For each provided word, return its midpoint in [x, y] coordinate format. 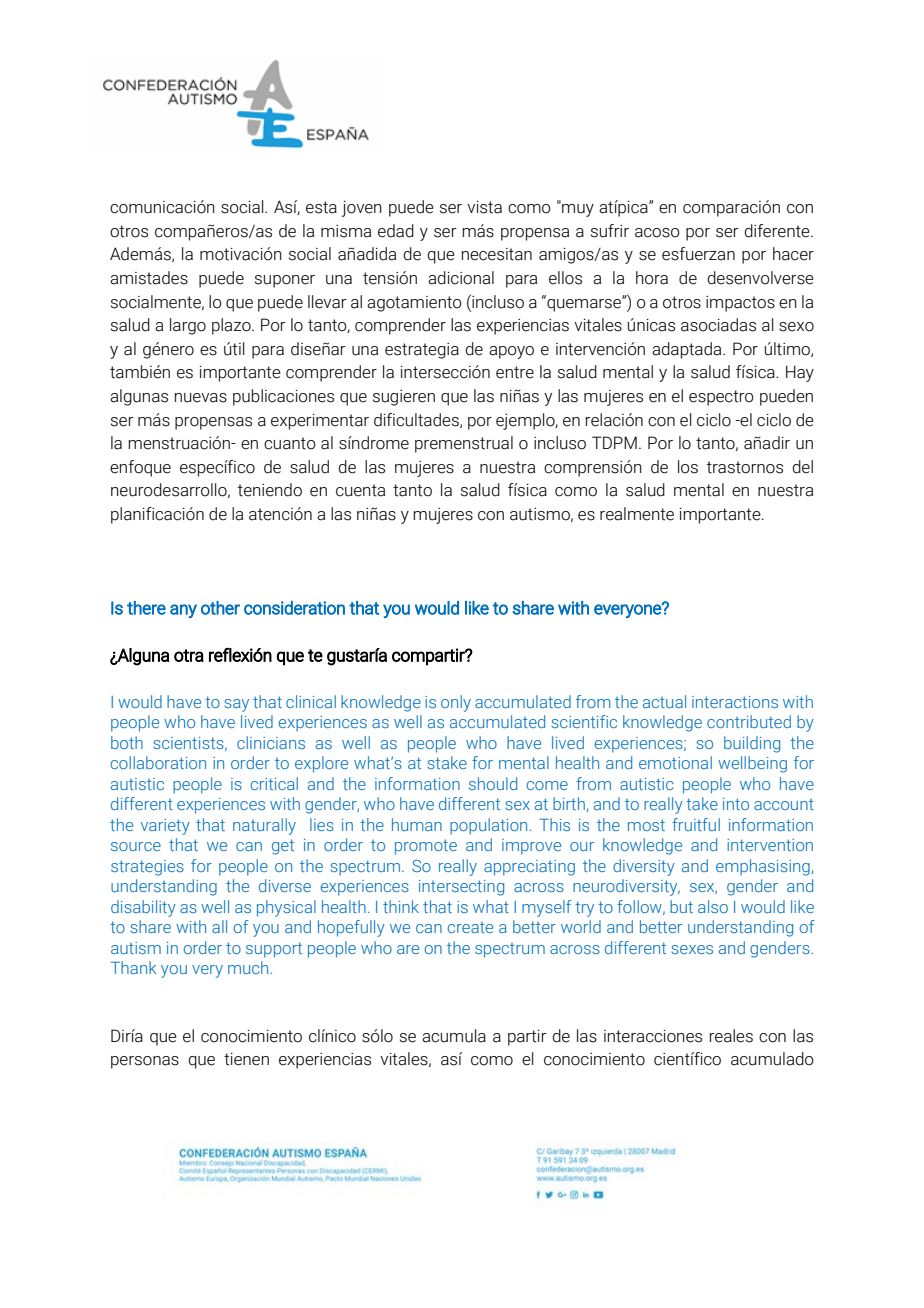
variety [165, 827]
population [488, 826]
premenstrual [464, 444]
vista [484, 207]
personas [145, 1062]
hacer [793, 254]
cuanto [290, 443]
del [802, 467]
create [470, 927]
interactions [735, 702]
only [456, 703]
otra [189, 655]
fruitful [696, 824]
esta [321, 207]
